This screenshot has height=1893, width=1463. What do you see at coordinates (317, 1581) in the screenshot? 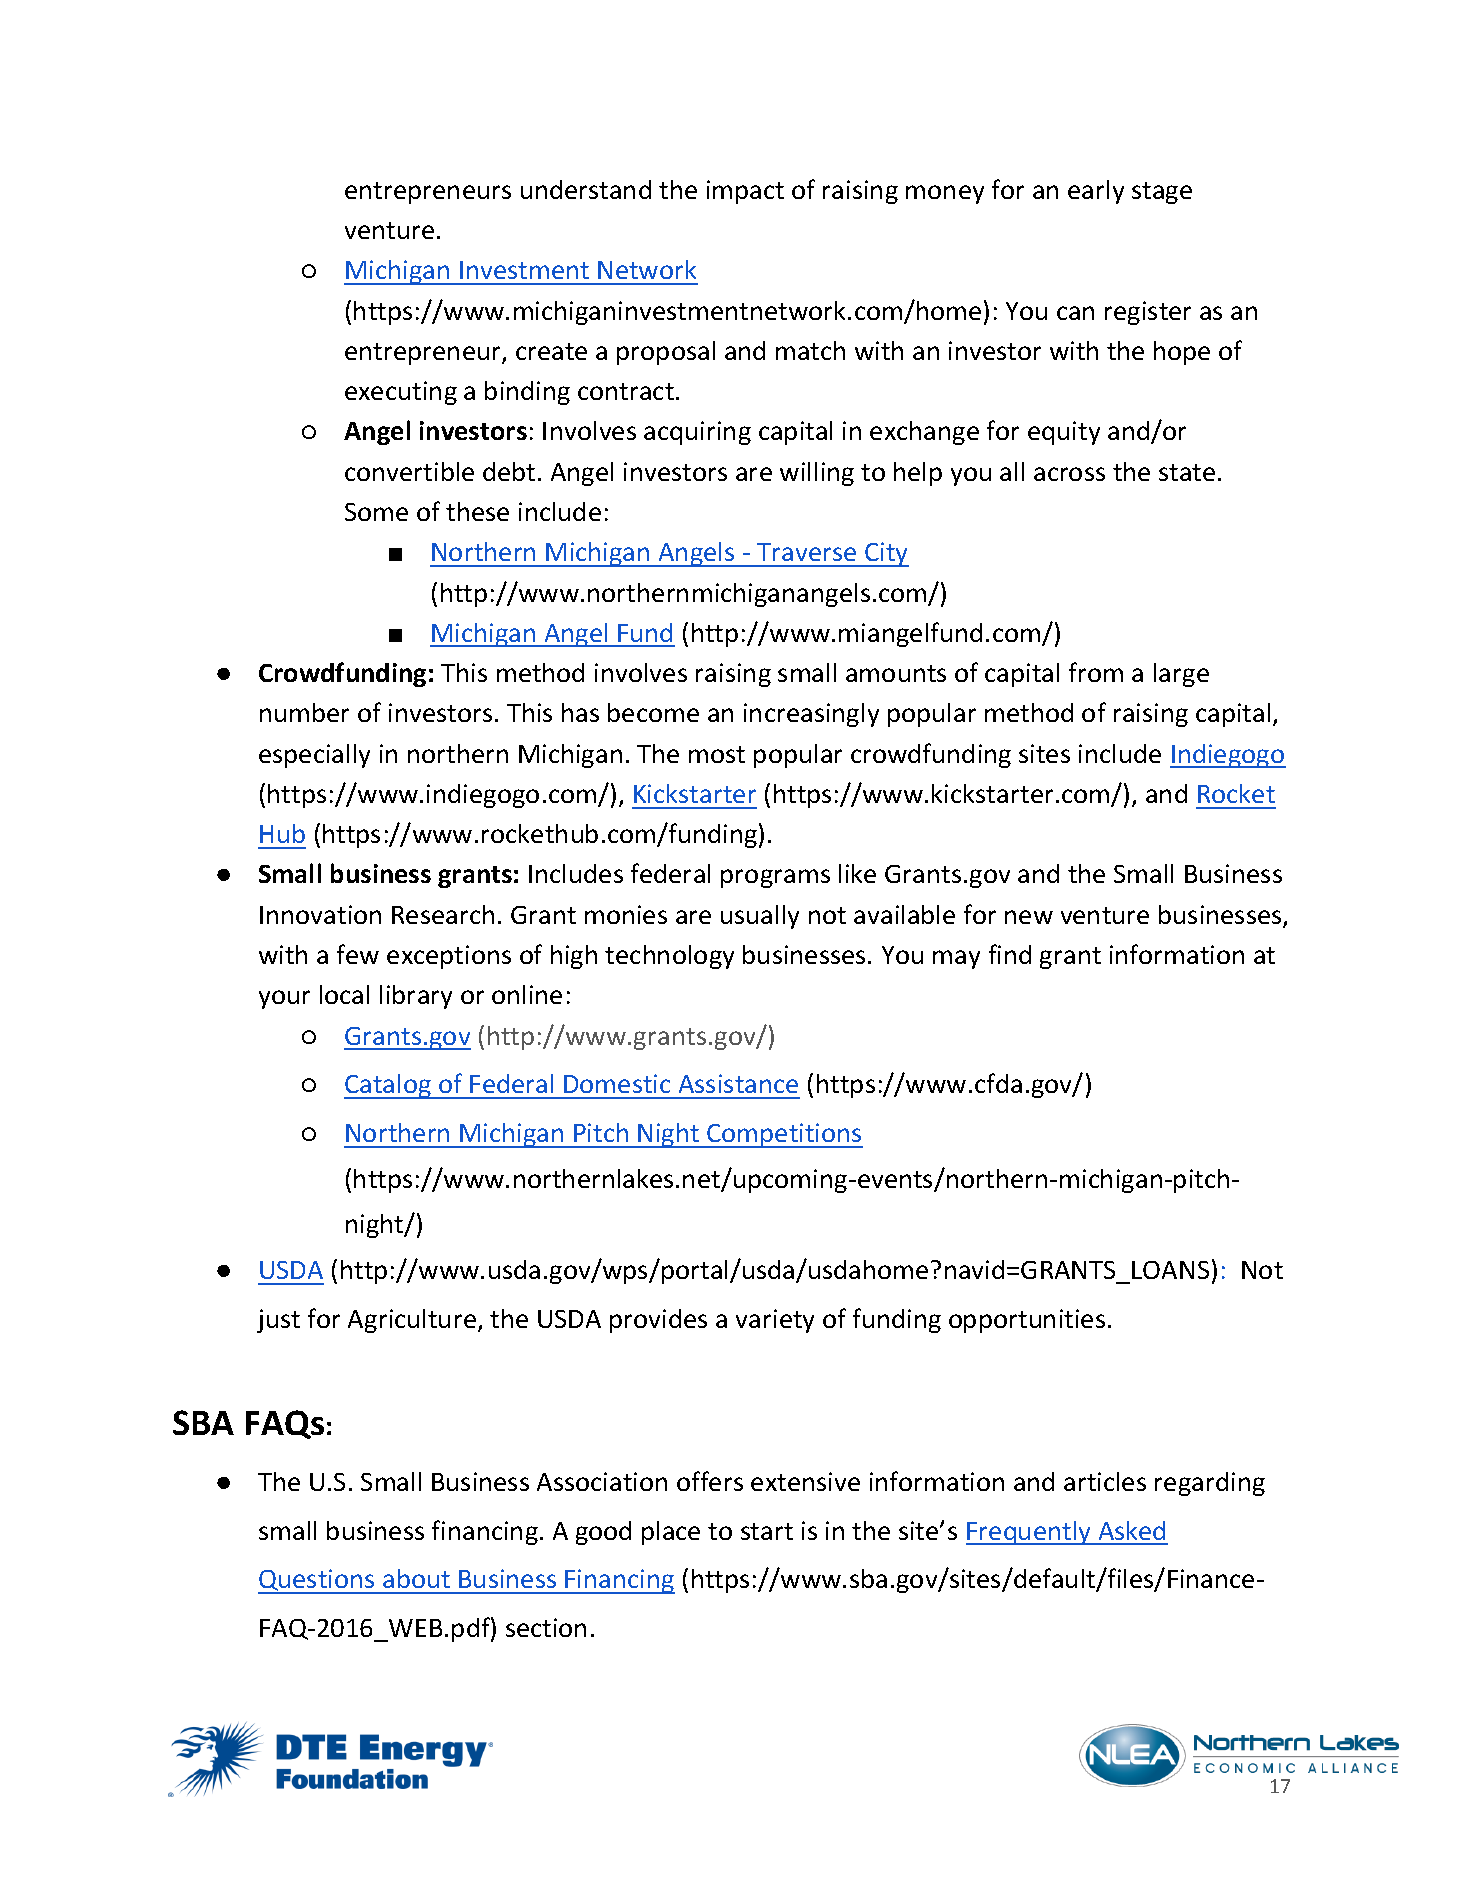
I see `Questions` at bounding box center [317, 1581].
